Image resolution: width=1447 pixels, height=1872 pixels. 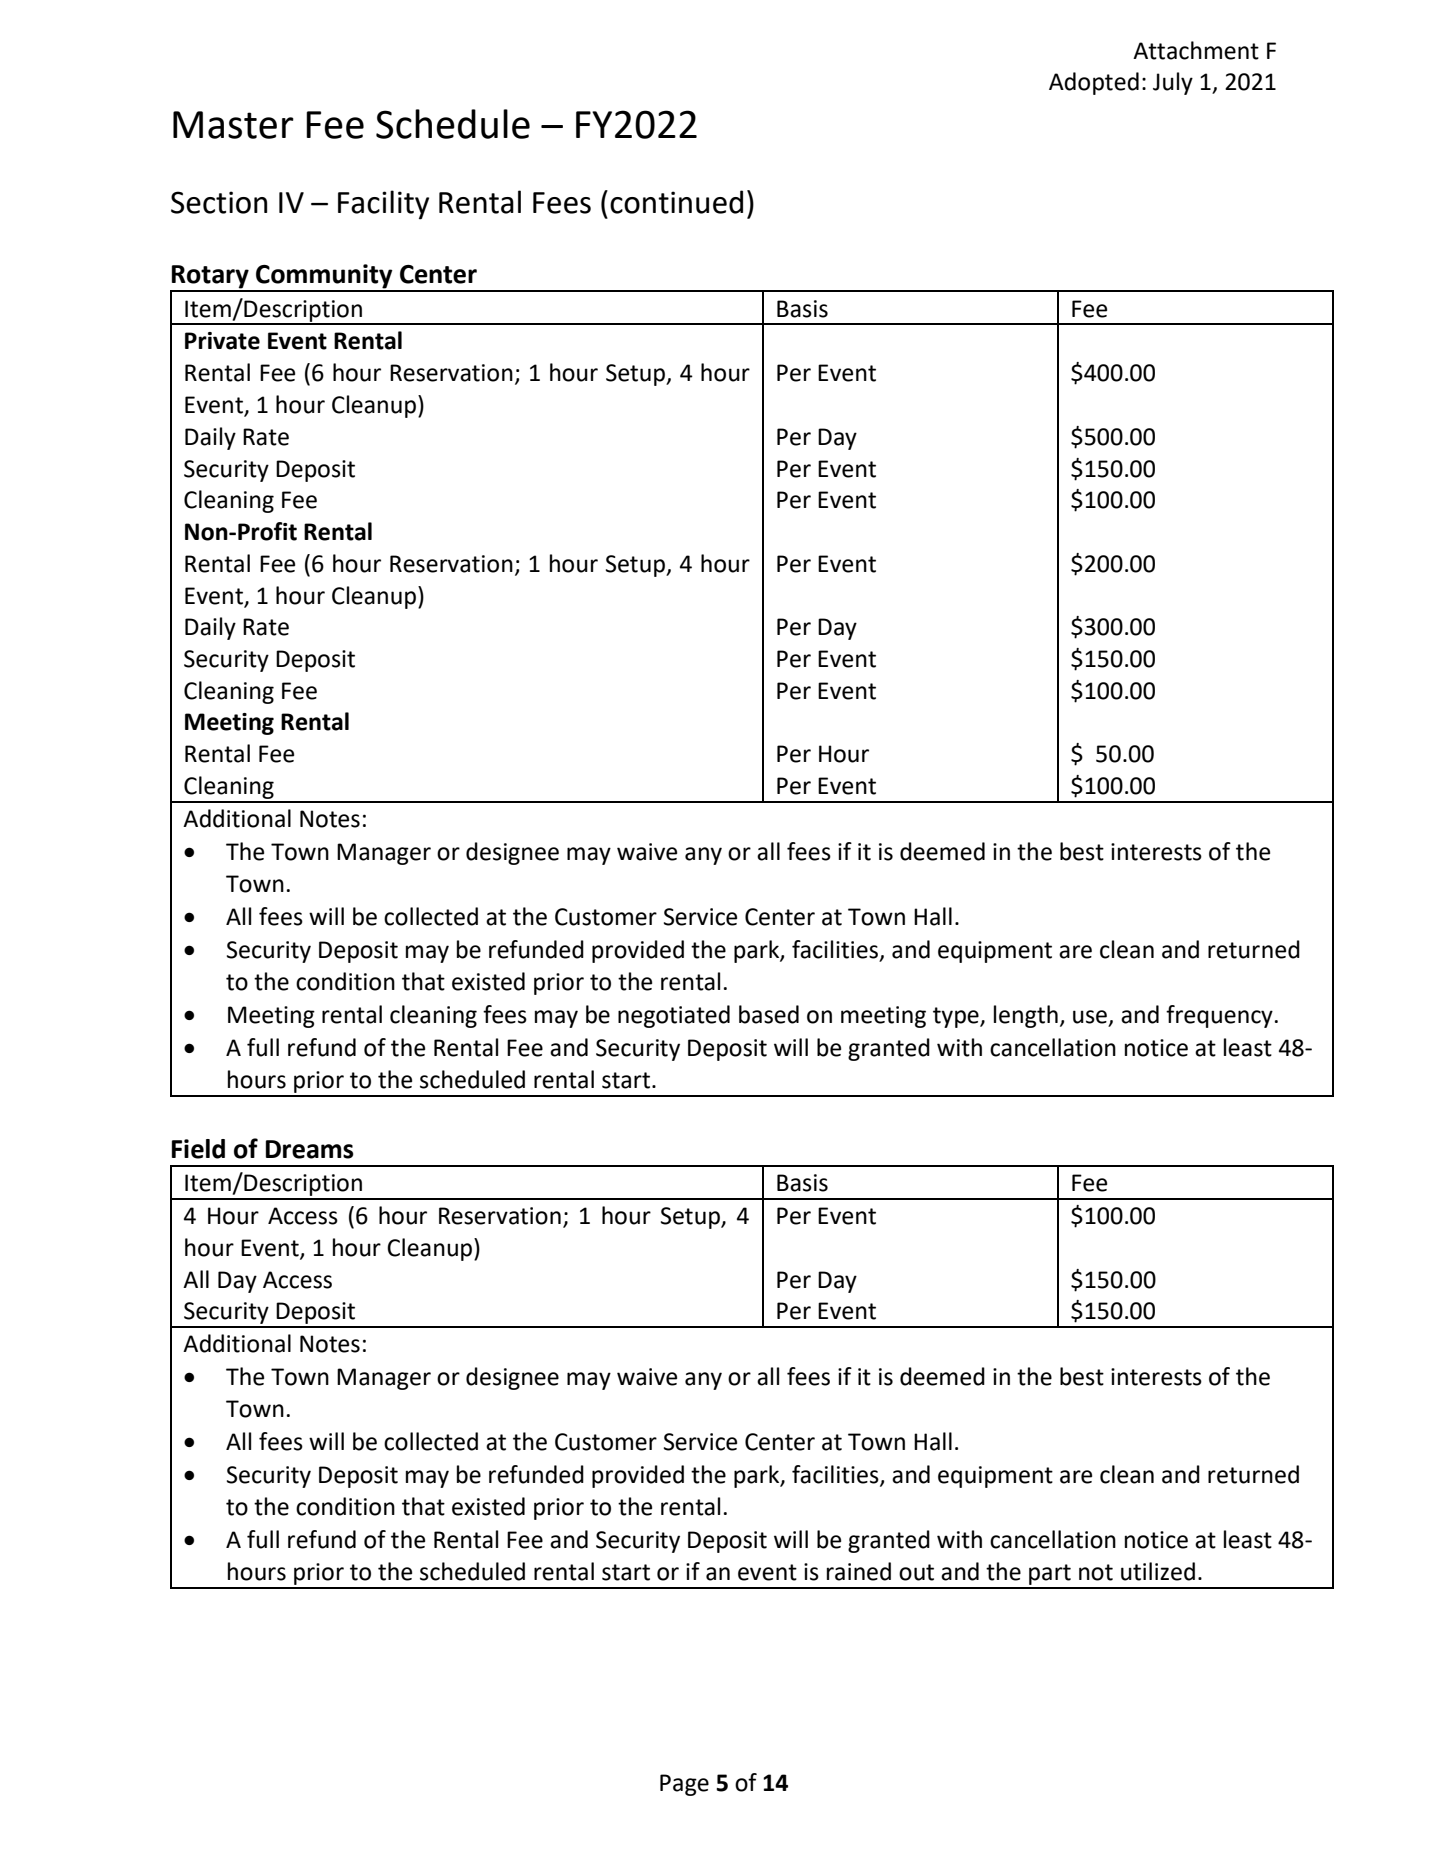 What do you see at coordinates (1090, 1017) in the page?
I see `use` at bounding box center [1090, 1017].
